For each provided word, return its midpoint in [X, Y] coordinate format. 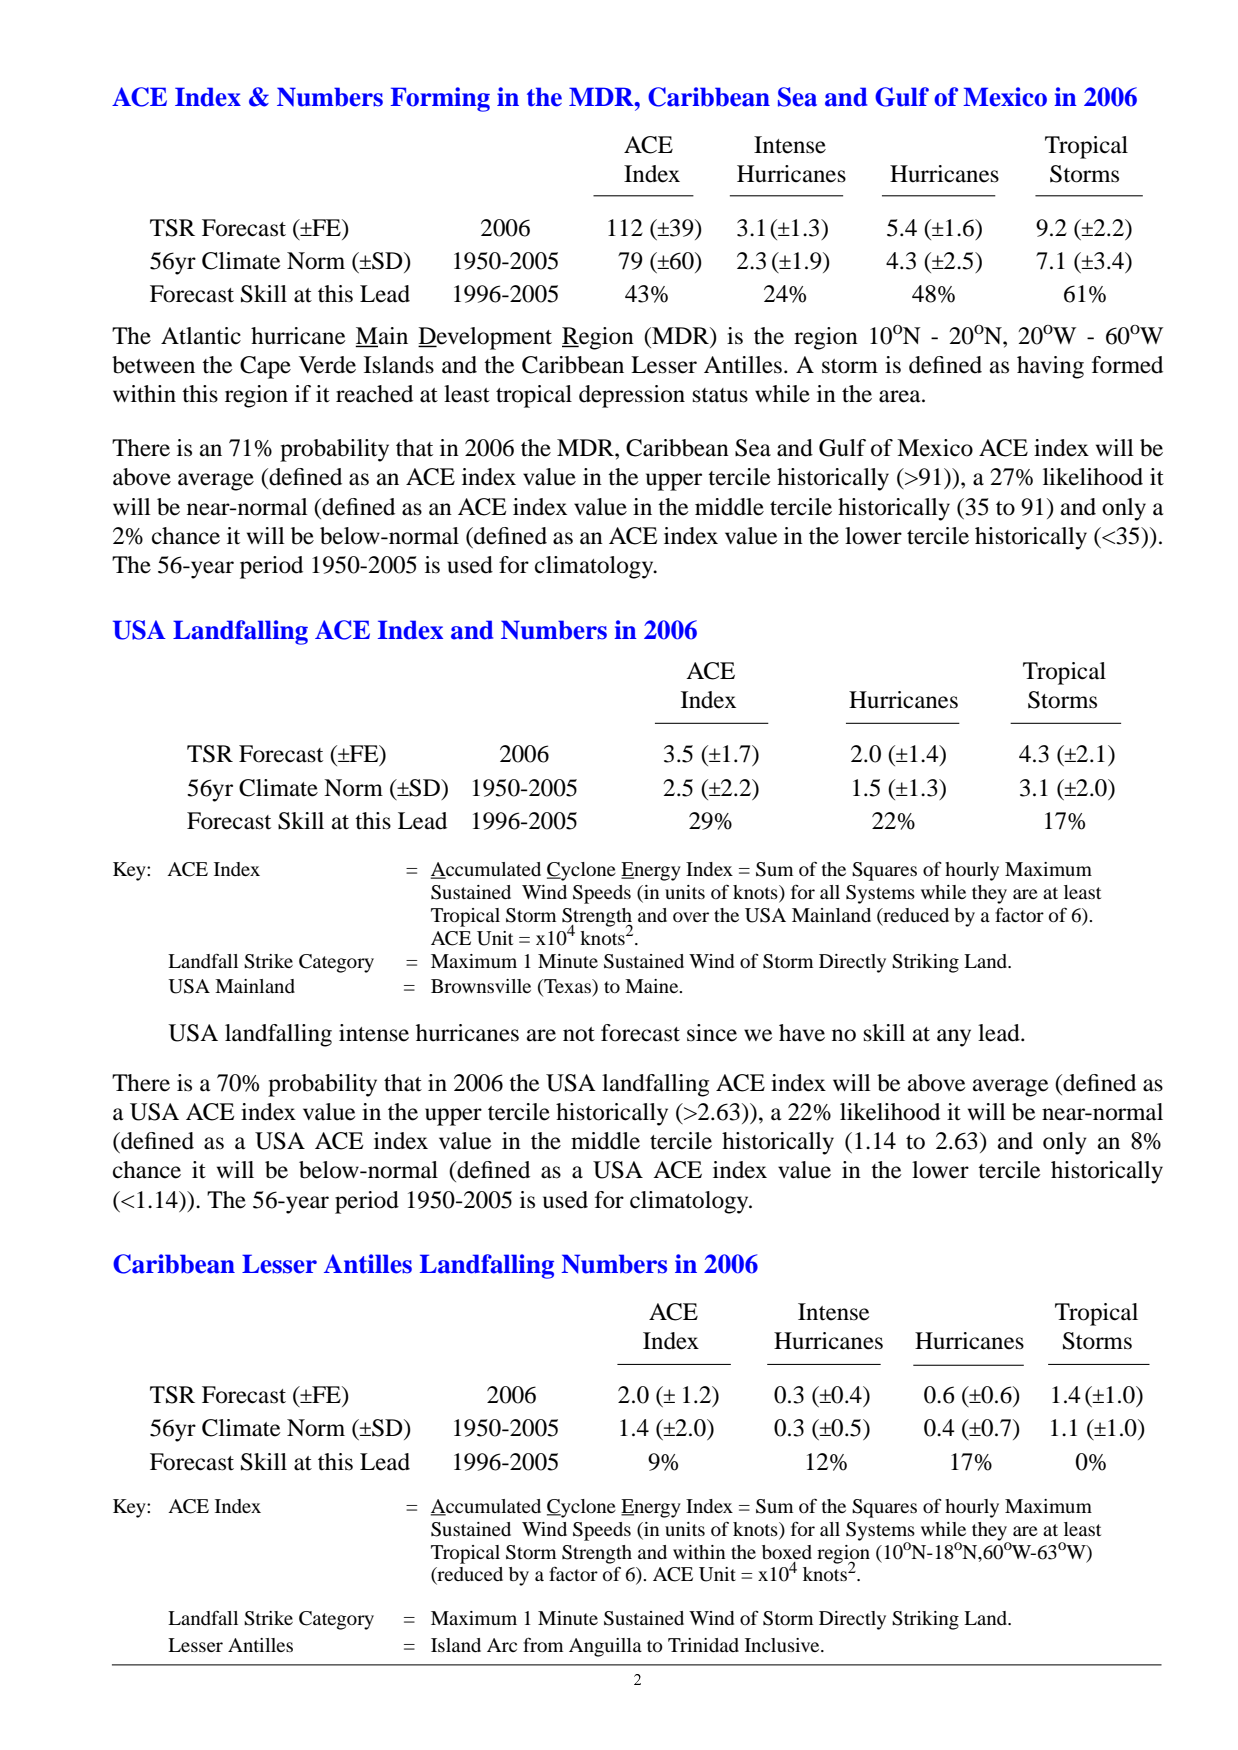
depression [632, 396]
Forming [440, 99]
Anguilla [605, 1647]
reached [374, 394]
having [1050, 367]
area [901, 396]
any [954, 1038]
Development [485, 338]
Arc [502, 1645]
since [712, 1033]
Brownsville [481, 986]
